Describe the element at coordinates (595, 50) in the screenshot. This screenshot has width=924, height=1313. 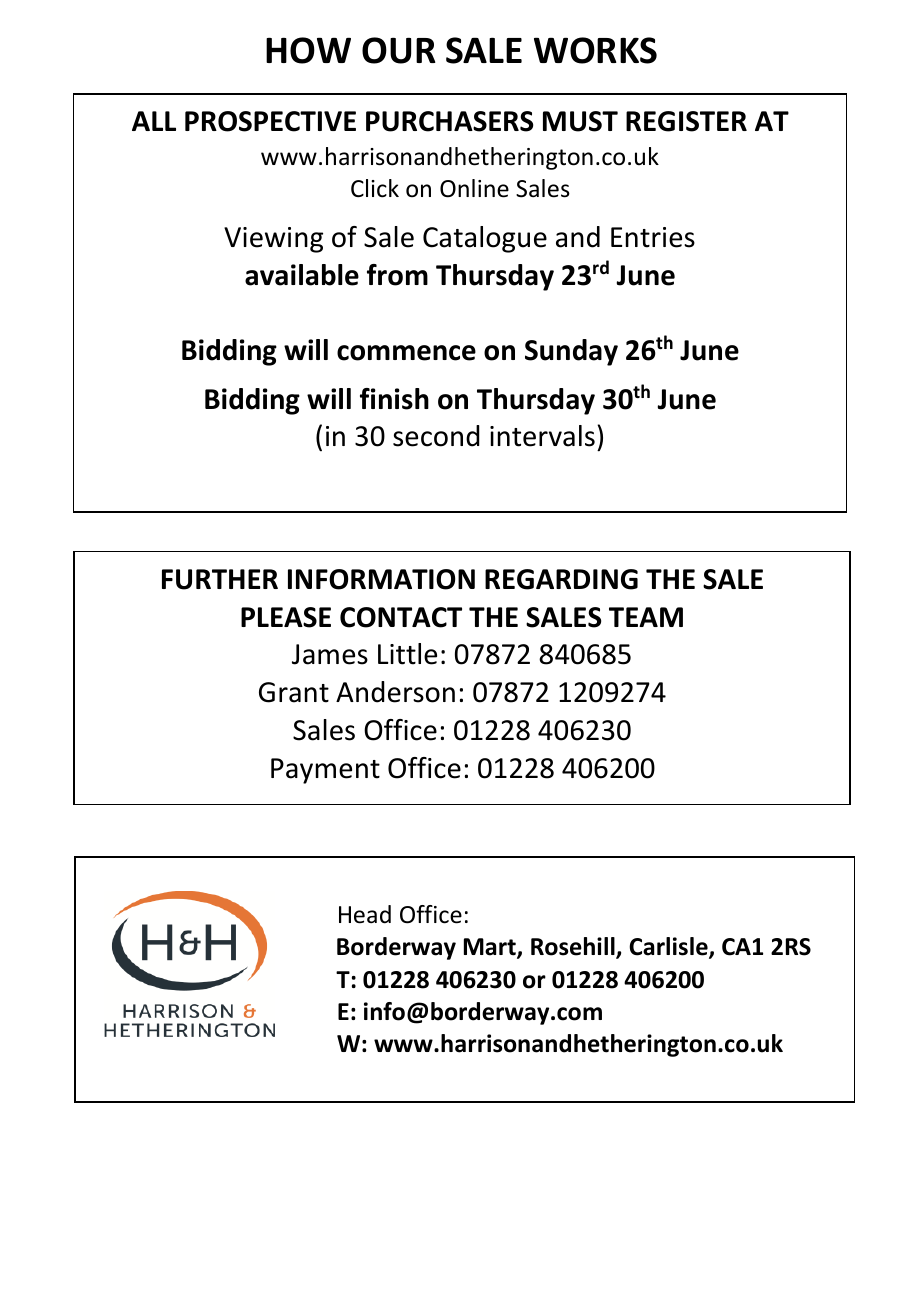
I see `WORKS` at that location.
